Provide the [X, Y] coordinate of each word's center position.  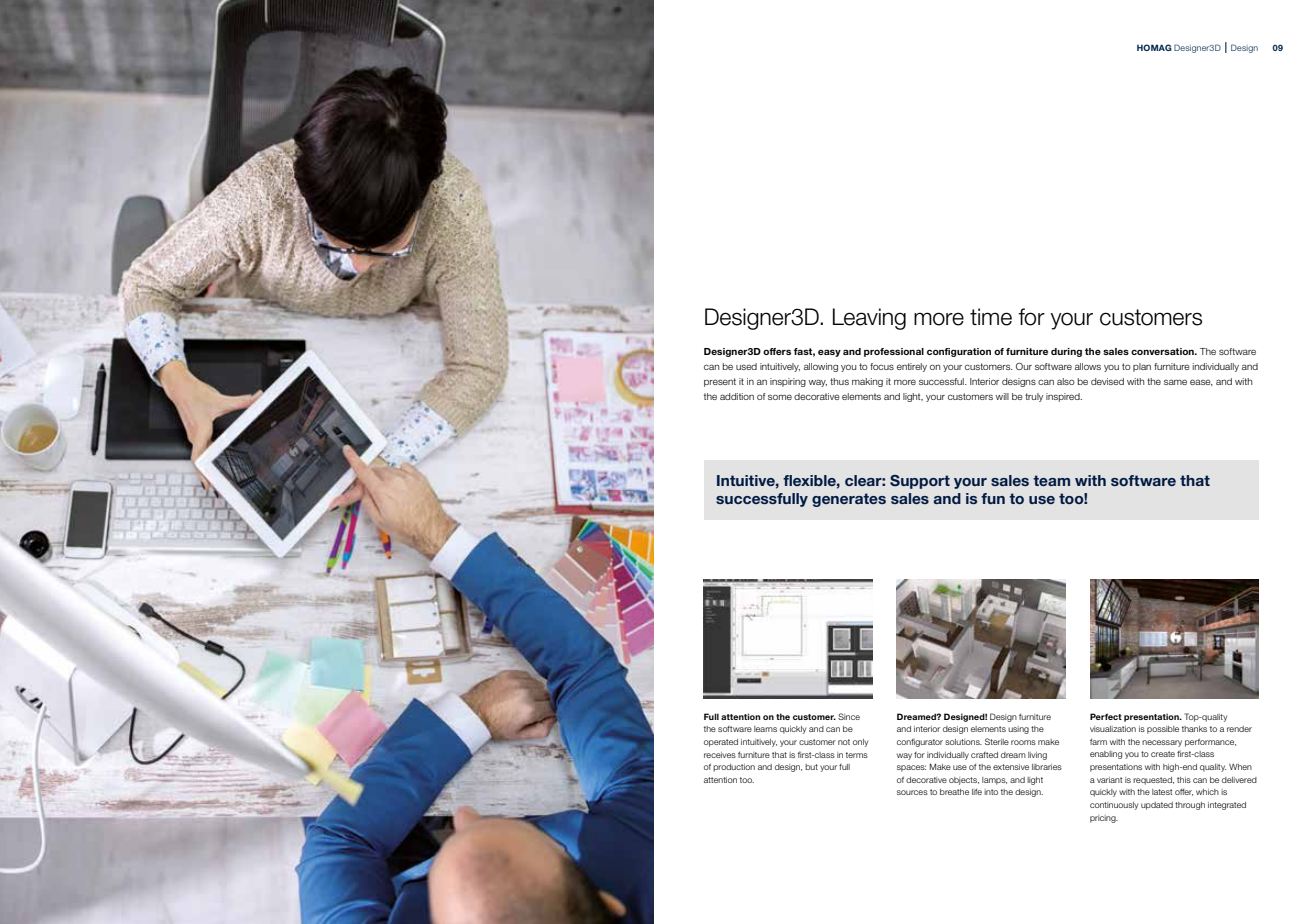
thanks [1194, 729]
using [1018, 730]
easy [829, 353]
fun [993, 498]
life [977, 792]
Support [920, 482]
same [1175, 382]
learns [765, 729]
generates [849, 500]
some [780, 397]
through [1190, 806]
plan [1142, 367]
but [811, 767]
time [991, 317]
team [1051, 480]
